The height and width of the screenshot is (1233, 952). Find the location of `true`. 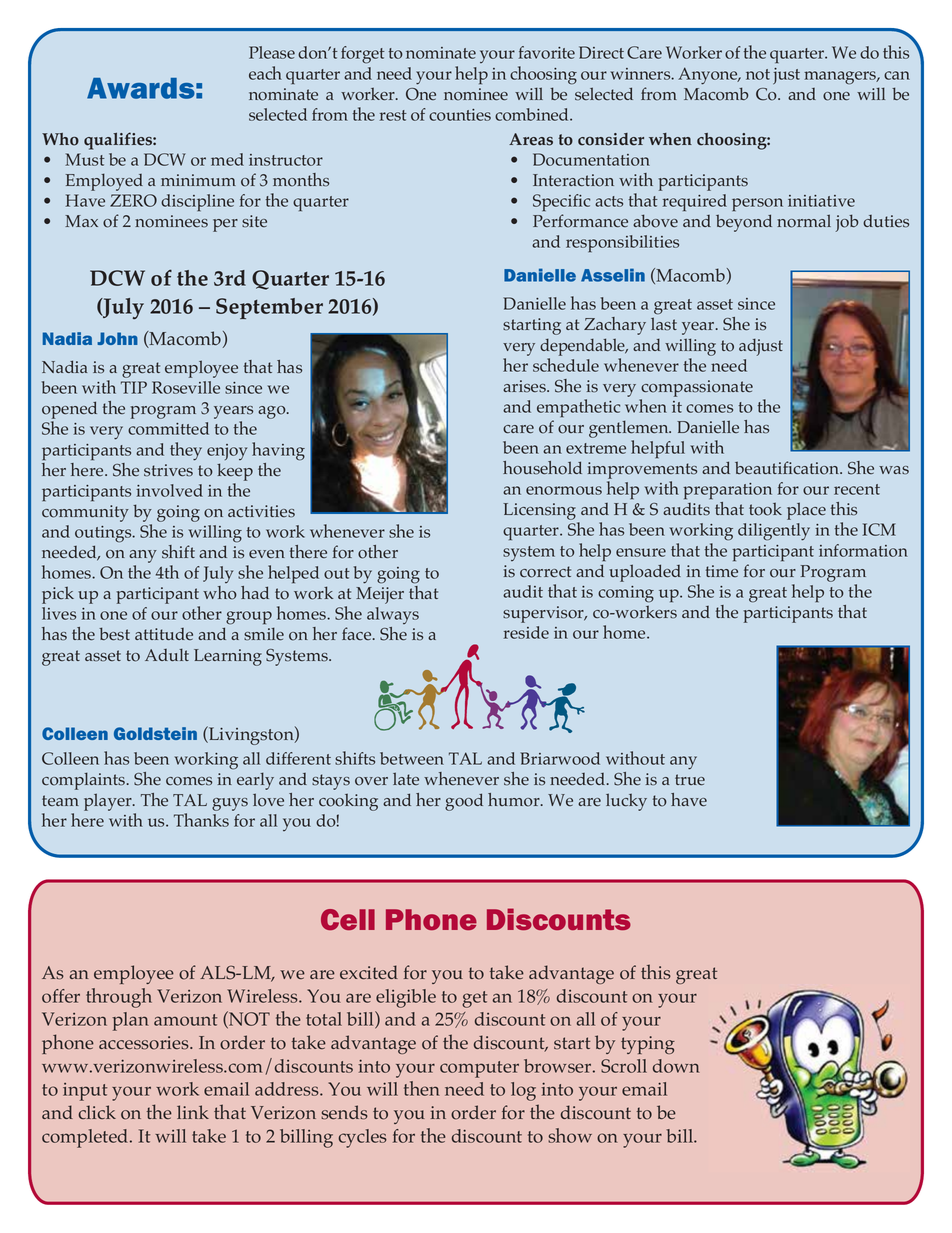

true is located at coordinates (690, 780).
